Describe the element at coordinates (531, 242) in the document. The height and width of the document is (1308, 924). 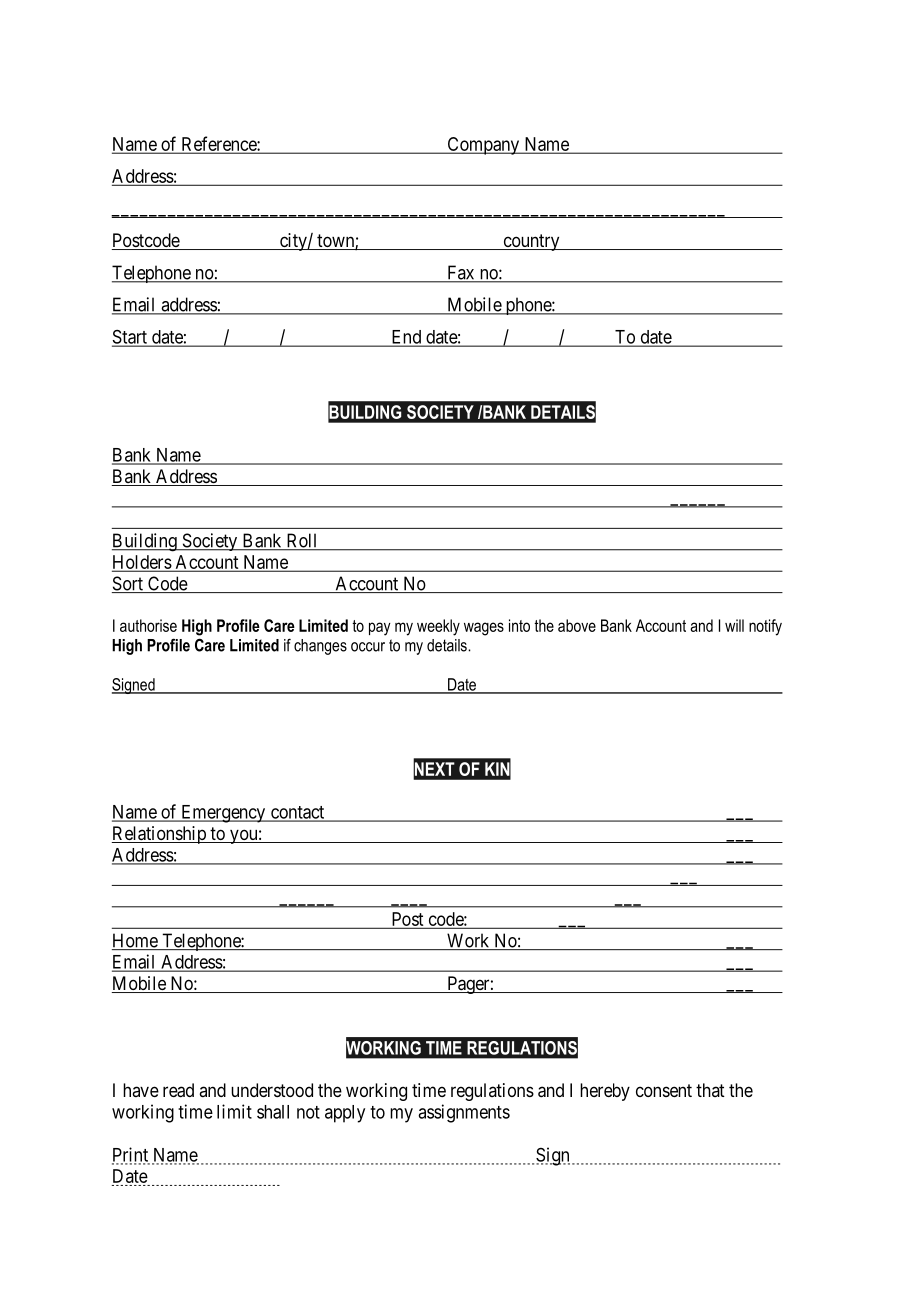
I see `country` at that location.
